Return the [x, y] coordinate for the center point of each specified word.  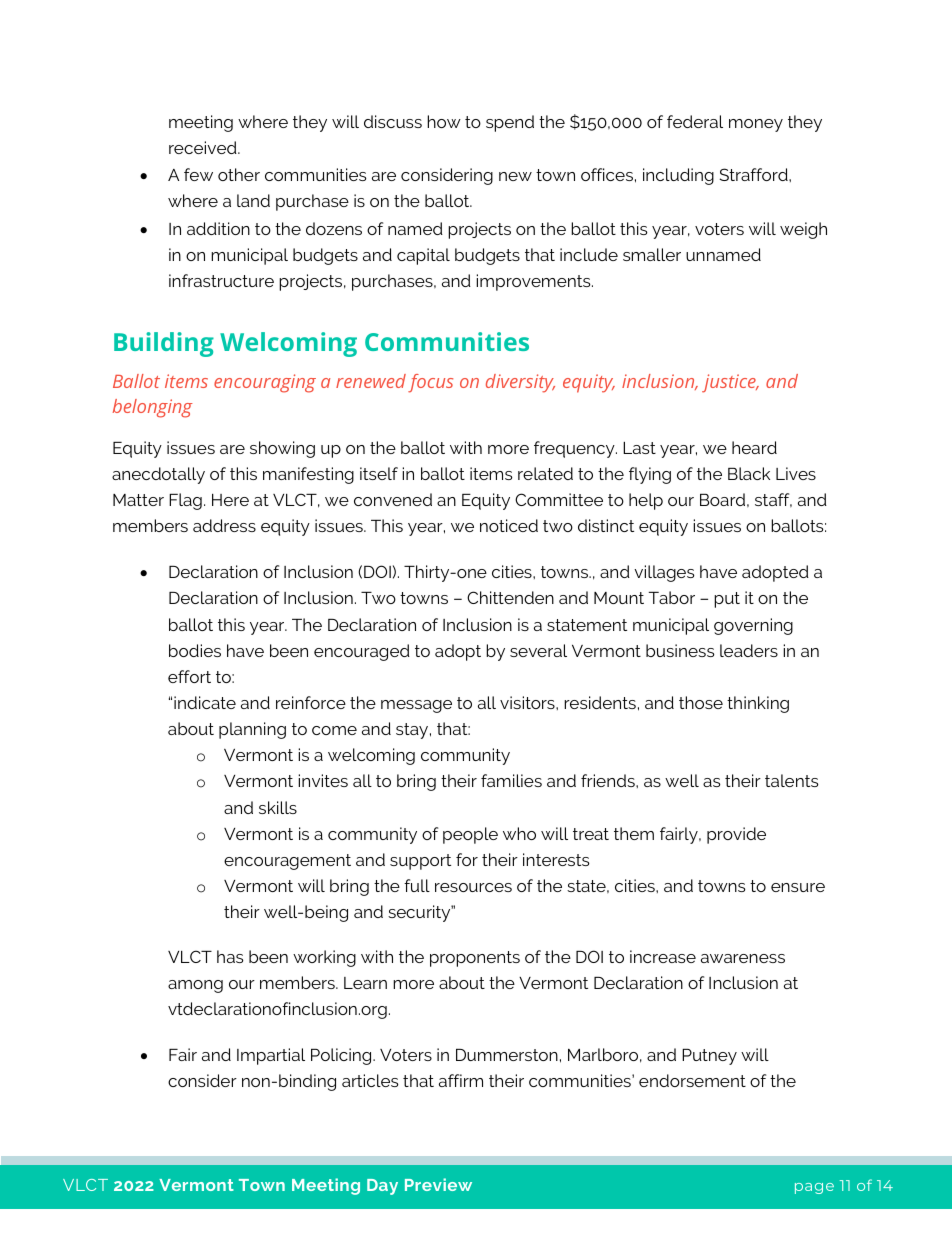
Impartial [271, 1056]
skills [278, 807]
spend [510, 123]
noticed [509, 525]
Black [749, 473]
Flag [185, 501]
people [470, 835]
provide [736, 835]
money [756, 125]
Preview [438, 1184]
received [204, 147]
